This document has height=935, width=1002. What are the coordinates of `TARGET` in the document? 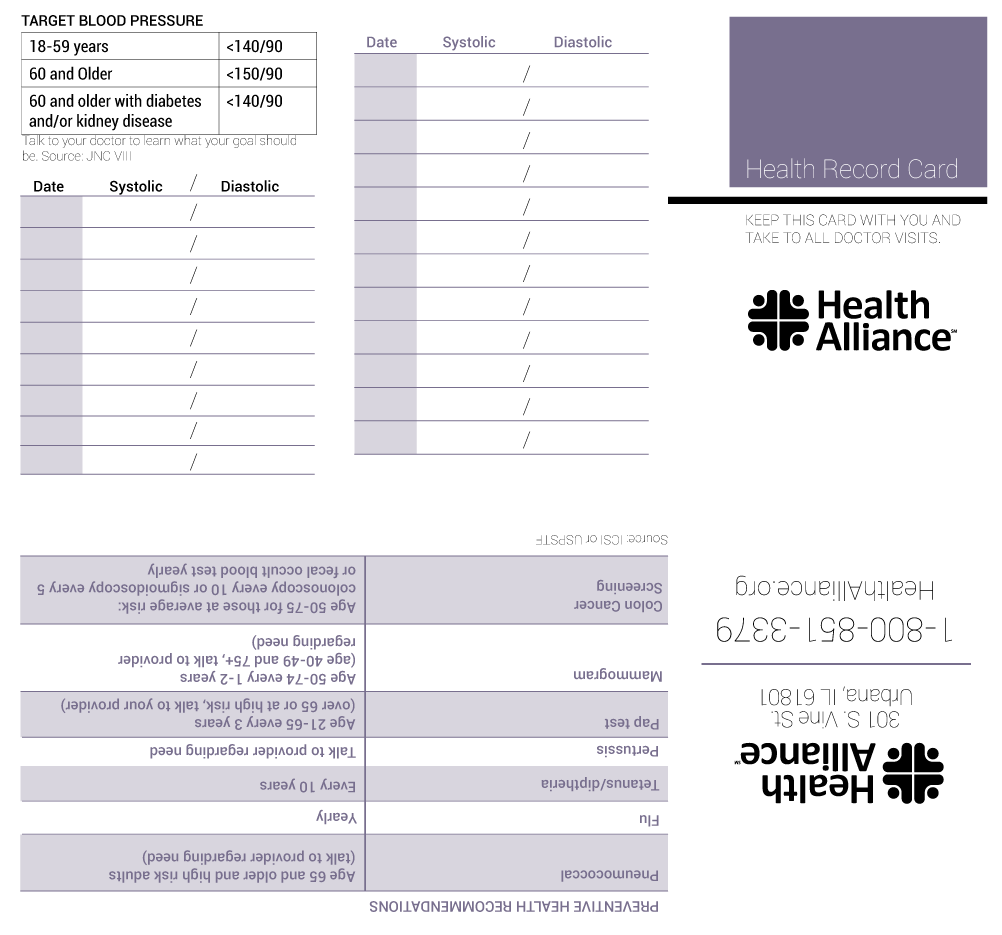 It's located at (48, 20).
